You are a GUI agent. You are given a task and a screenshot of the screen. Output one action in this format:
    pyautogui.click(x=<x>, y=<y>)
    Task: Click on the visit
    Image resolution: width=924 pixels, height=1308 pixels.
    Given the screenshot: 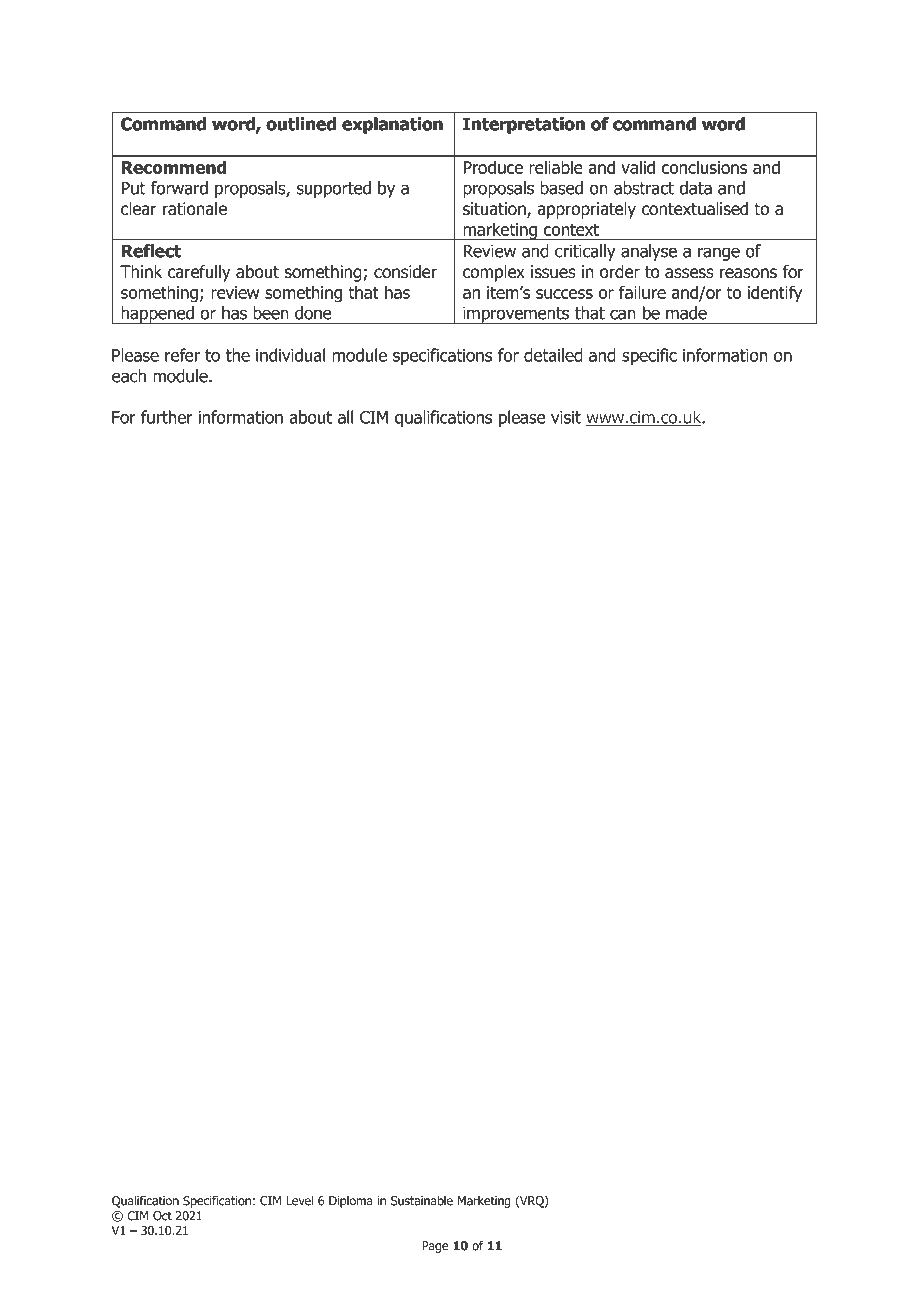 What is the action you would take?
    pyautogui.click(x=566, y=417)
